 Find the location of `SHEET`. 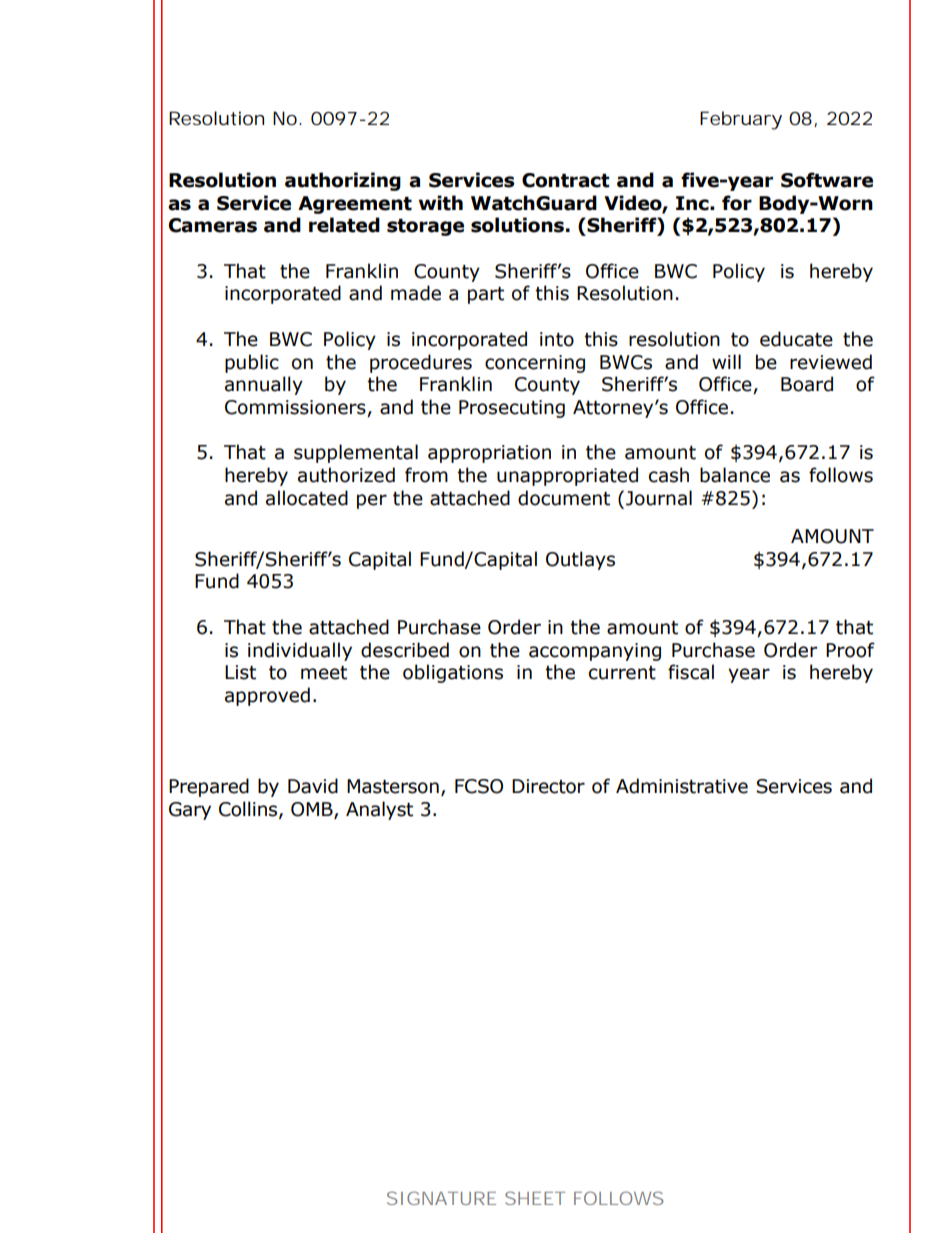

SHEET is located at coordinates (535, 1198).
